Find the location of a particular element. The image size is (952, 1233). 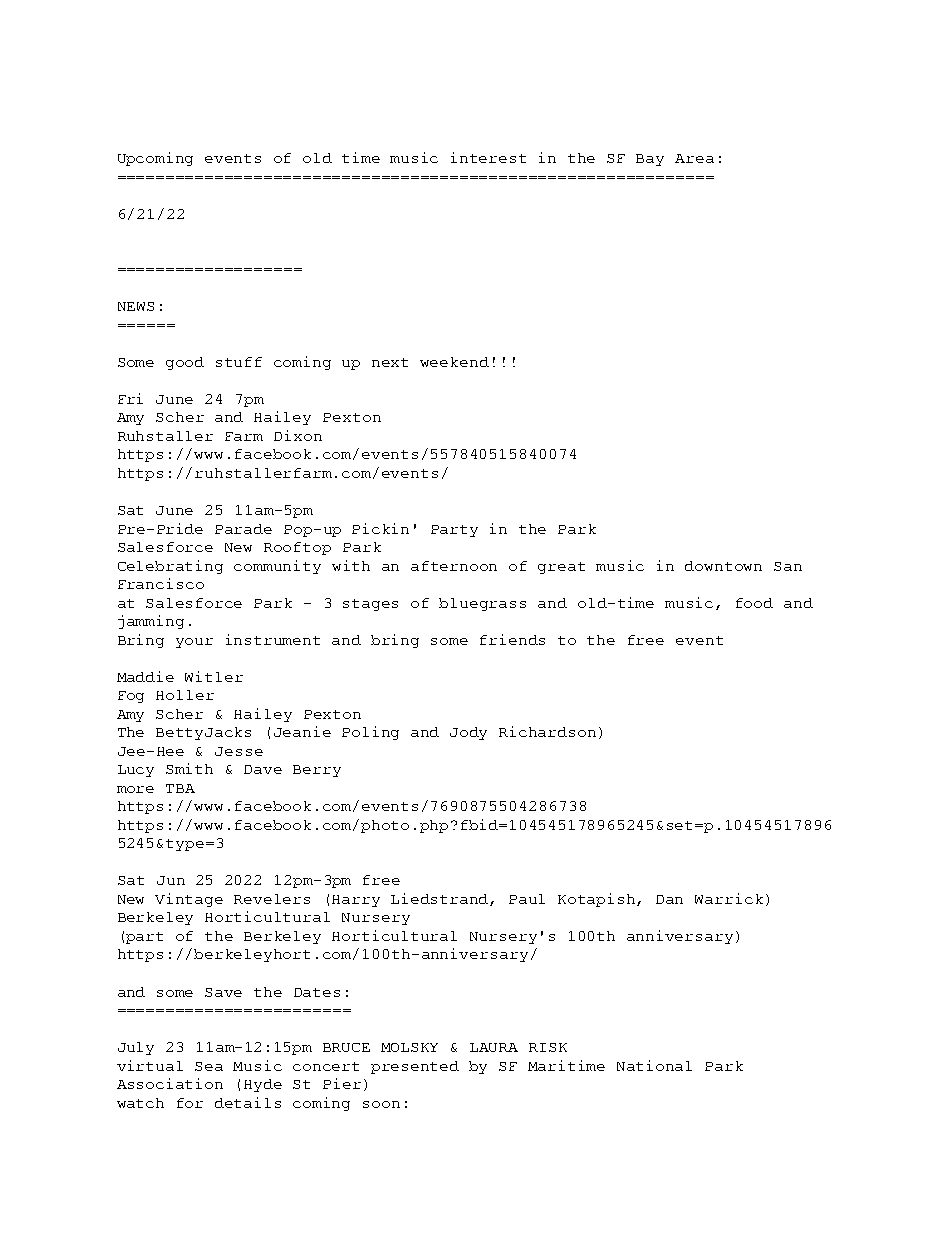

Smith is located at coordinates (189, 768).
